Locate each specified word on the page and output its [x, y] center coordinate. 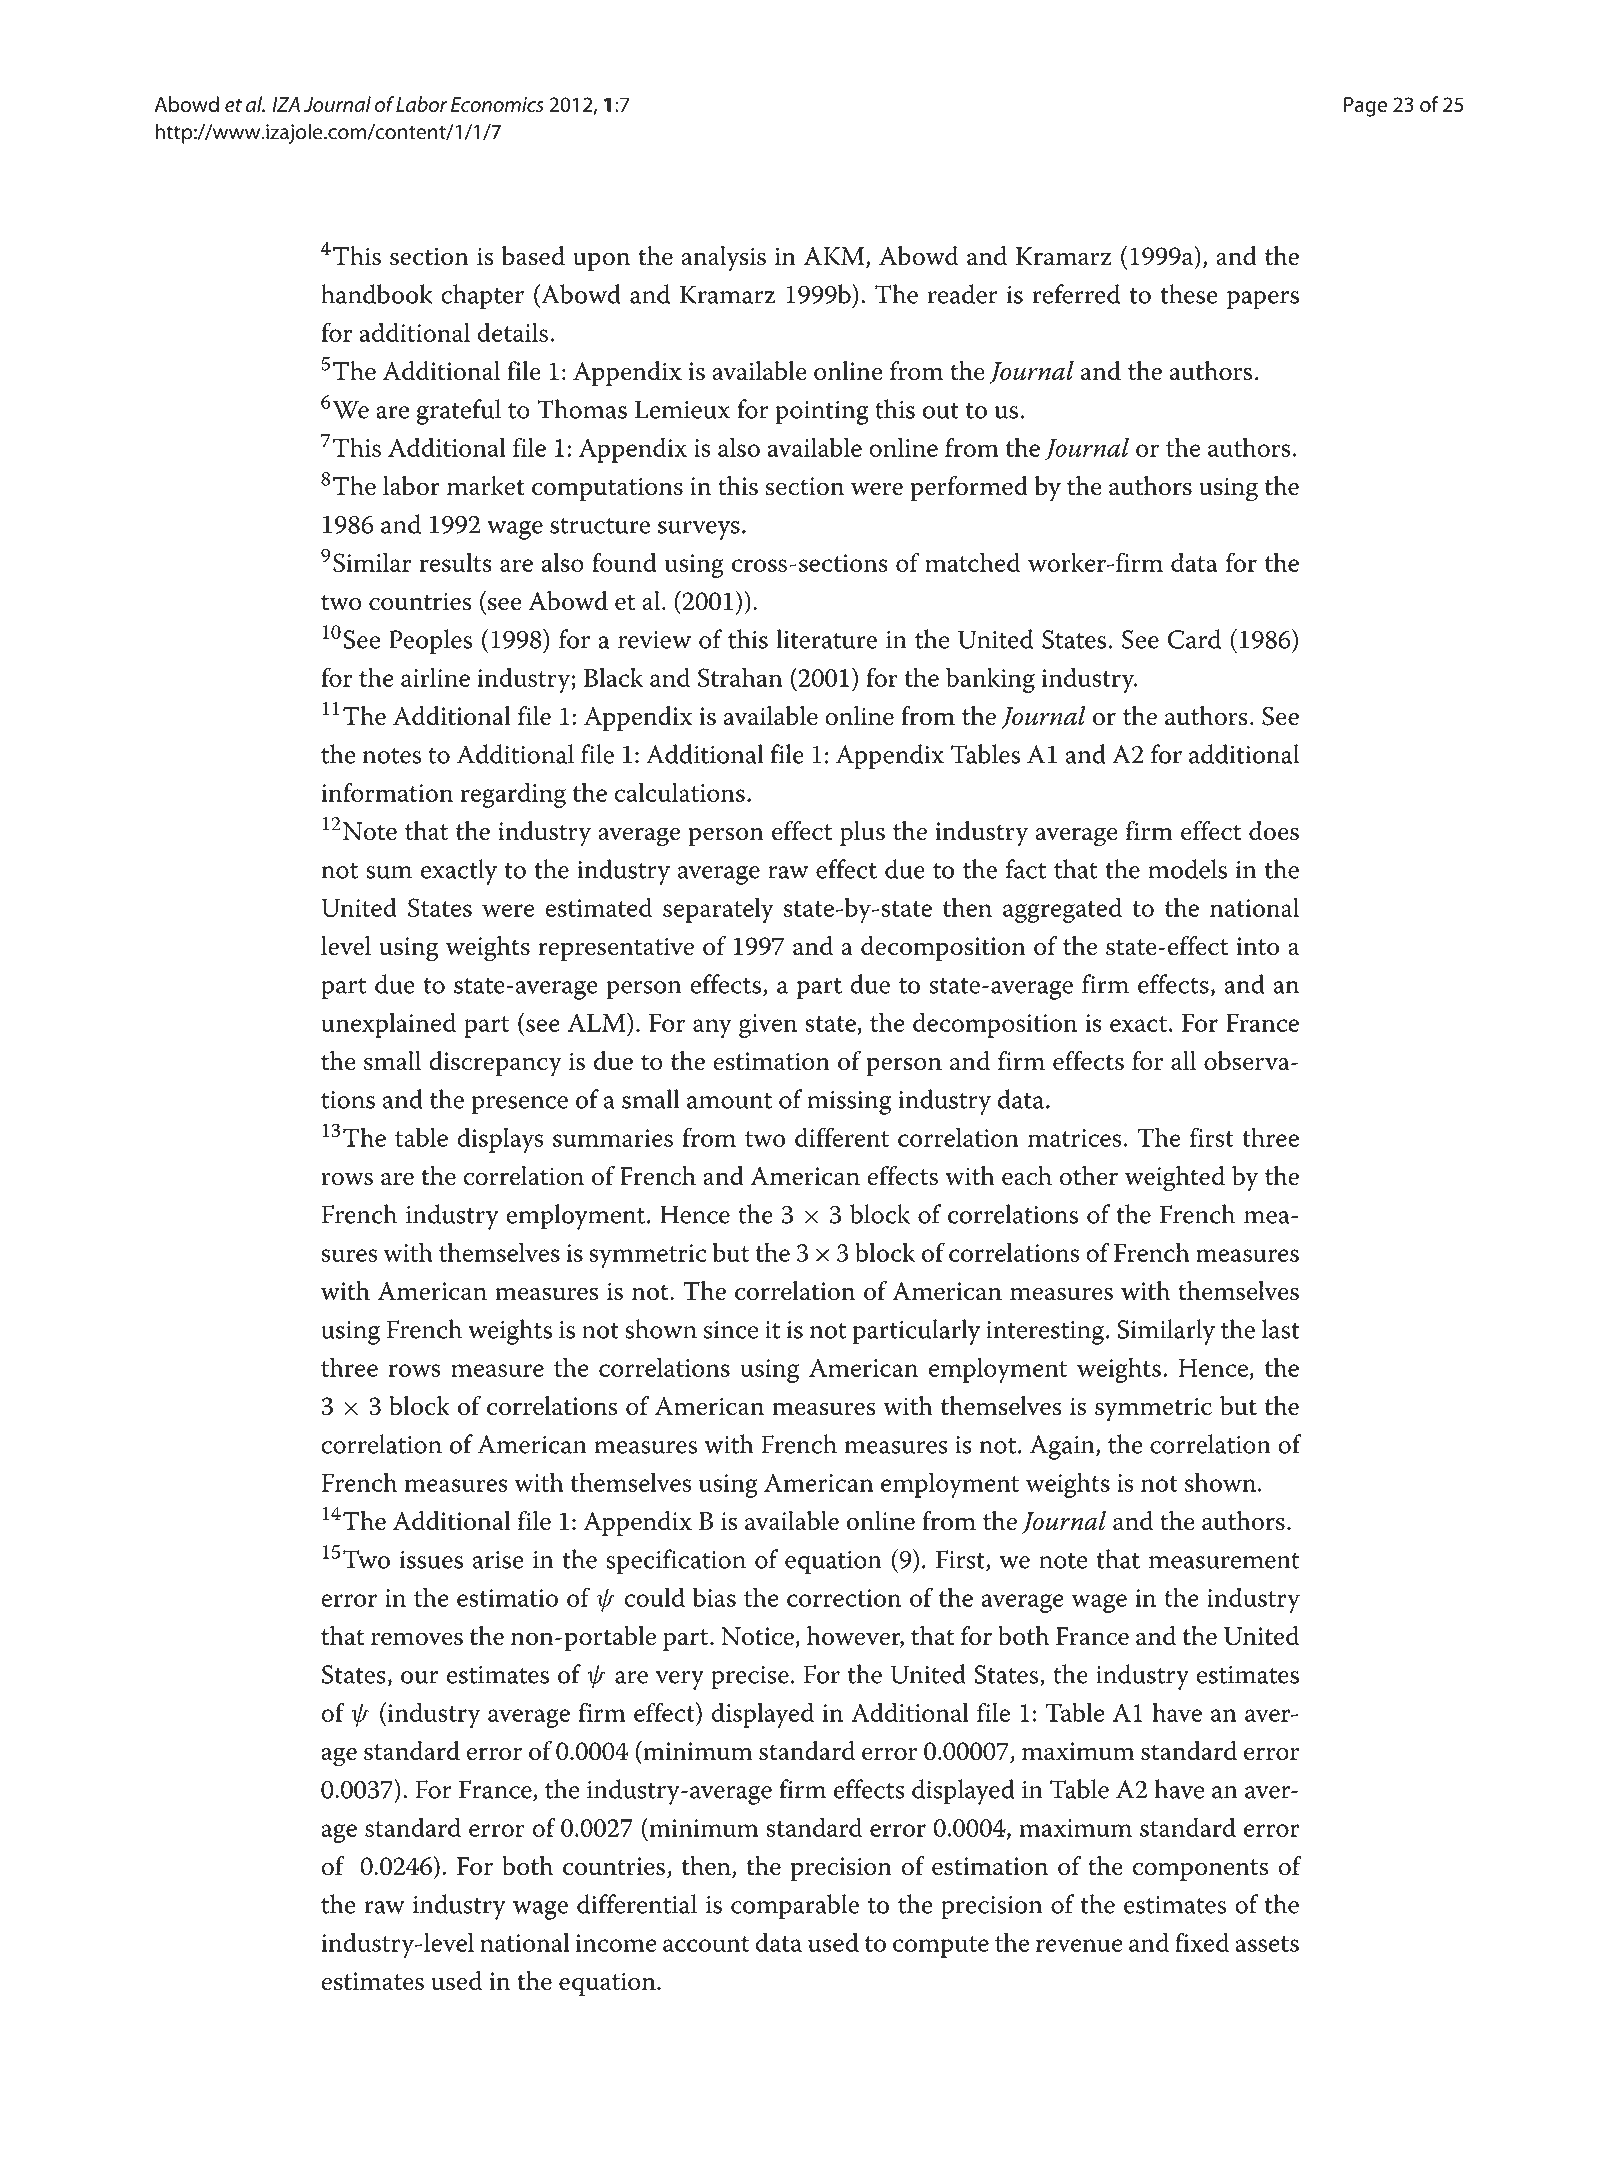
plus [862, 833]
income [616, 1943]
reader [963, 294]
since [730, 1330]
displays [500, 1140]
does [1274, 831]
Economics [497, 104]
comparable [795, 1907]
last [1281, 1329]
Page [1365, 107]
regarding [513, 795]
